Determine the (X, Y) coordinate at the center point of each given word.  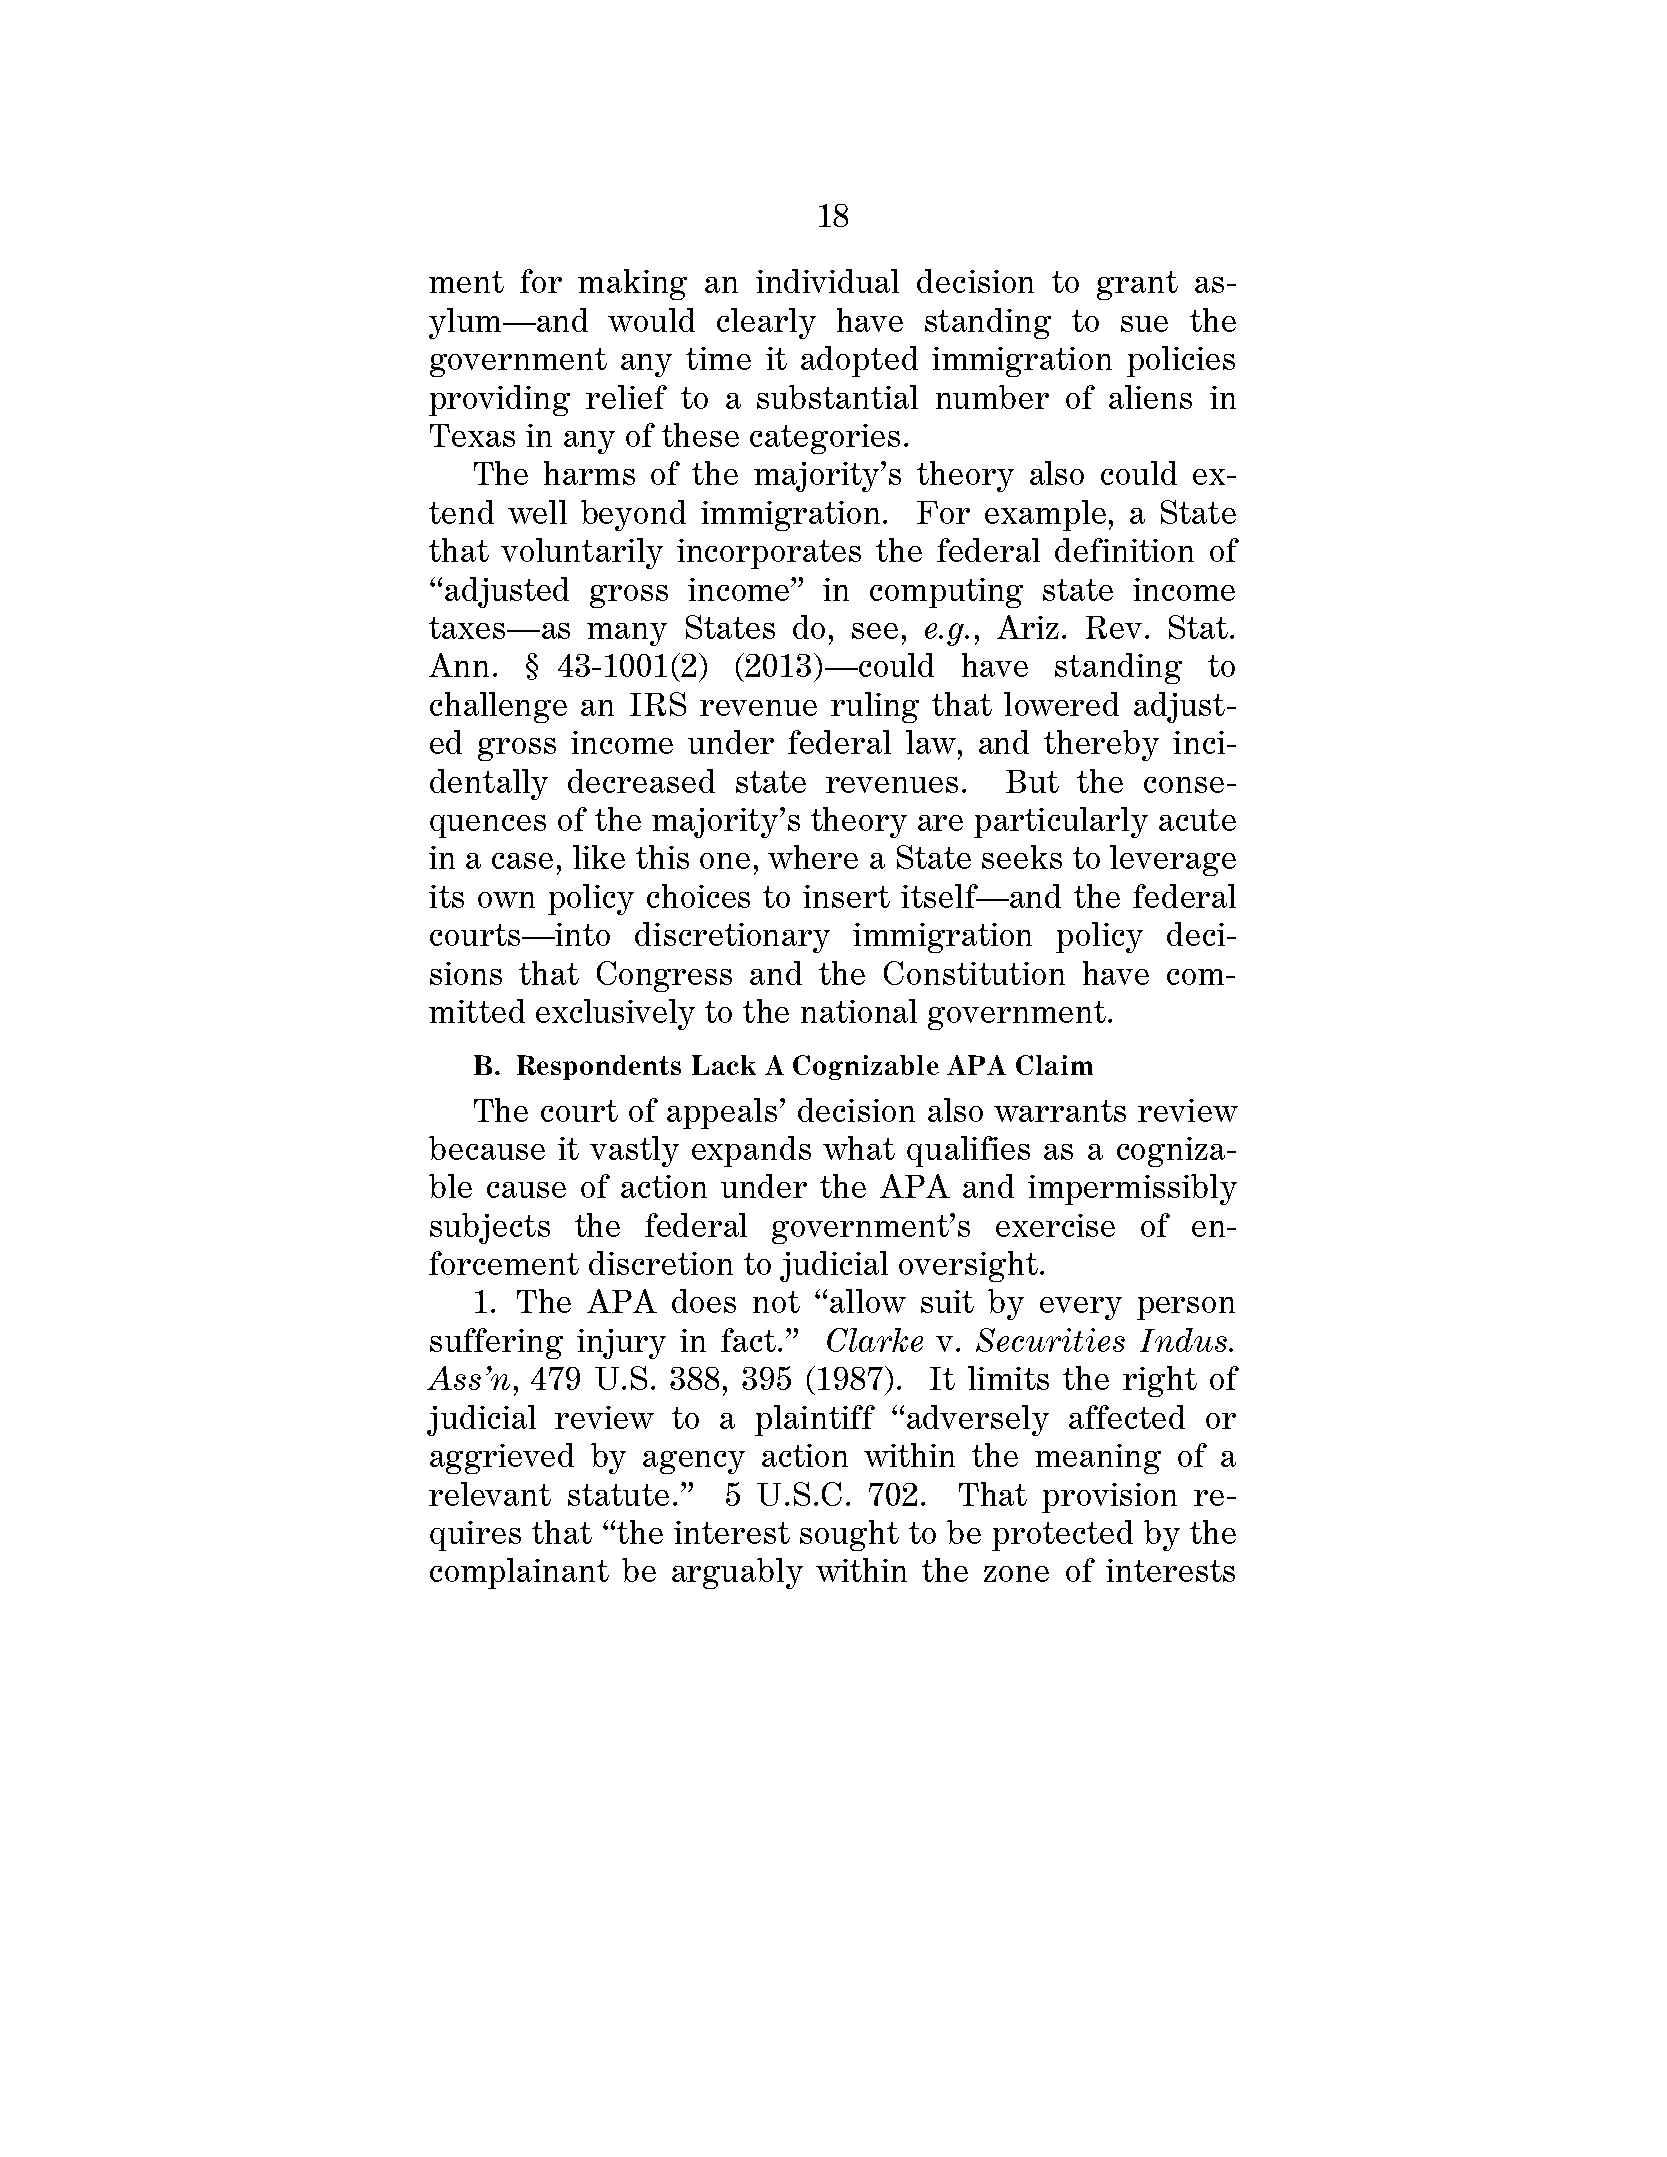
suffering (496, 1343)
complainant (519, 1573)
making (632, 284)
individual (827, 281)
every (1081, 1308)
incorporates (769, 554)
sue (1144, 324)
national (859, 1011)
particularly (1061, 822)
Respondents (599, 1067)
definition (1124, 550)
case (522, 861)
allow (868, 1301)
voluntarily (582, 553)
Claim (1054, 1065)
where (813, 857)
